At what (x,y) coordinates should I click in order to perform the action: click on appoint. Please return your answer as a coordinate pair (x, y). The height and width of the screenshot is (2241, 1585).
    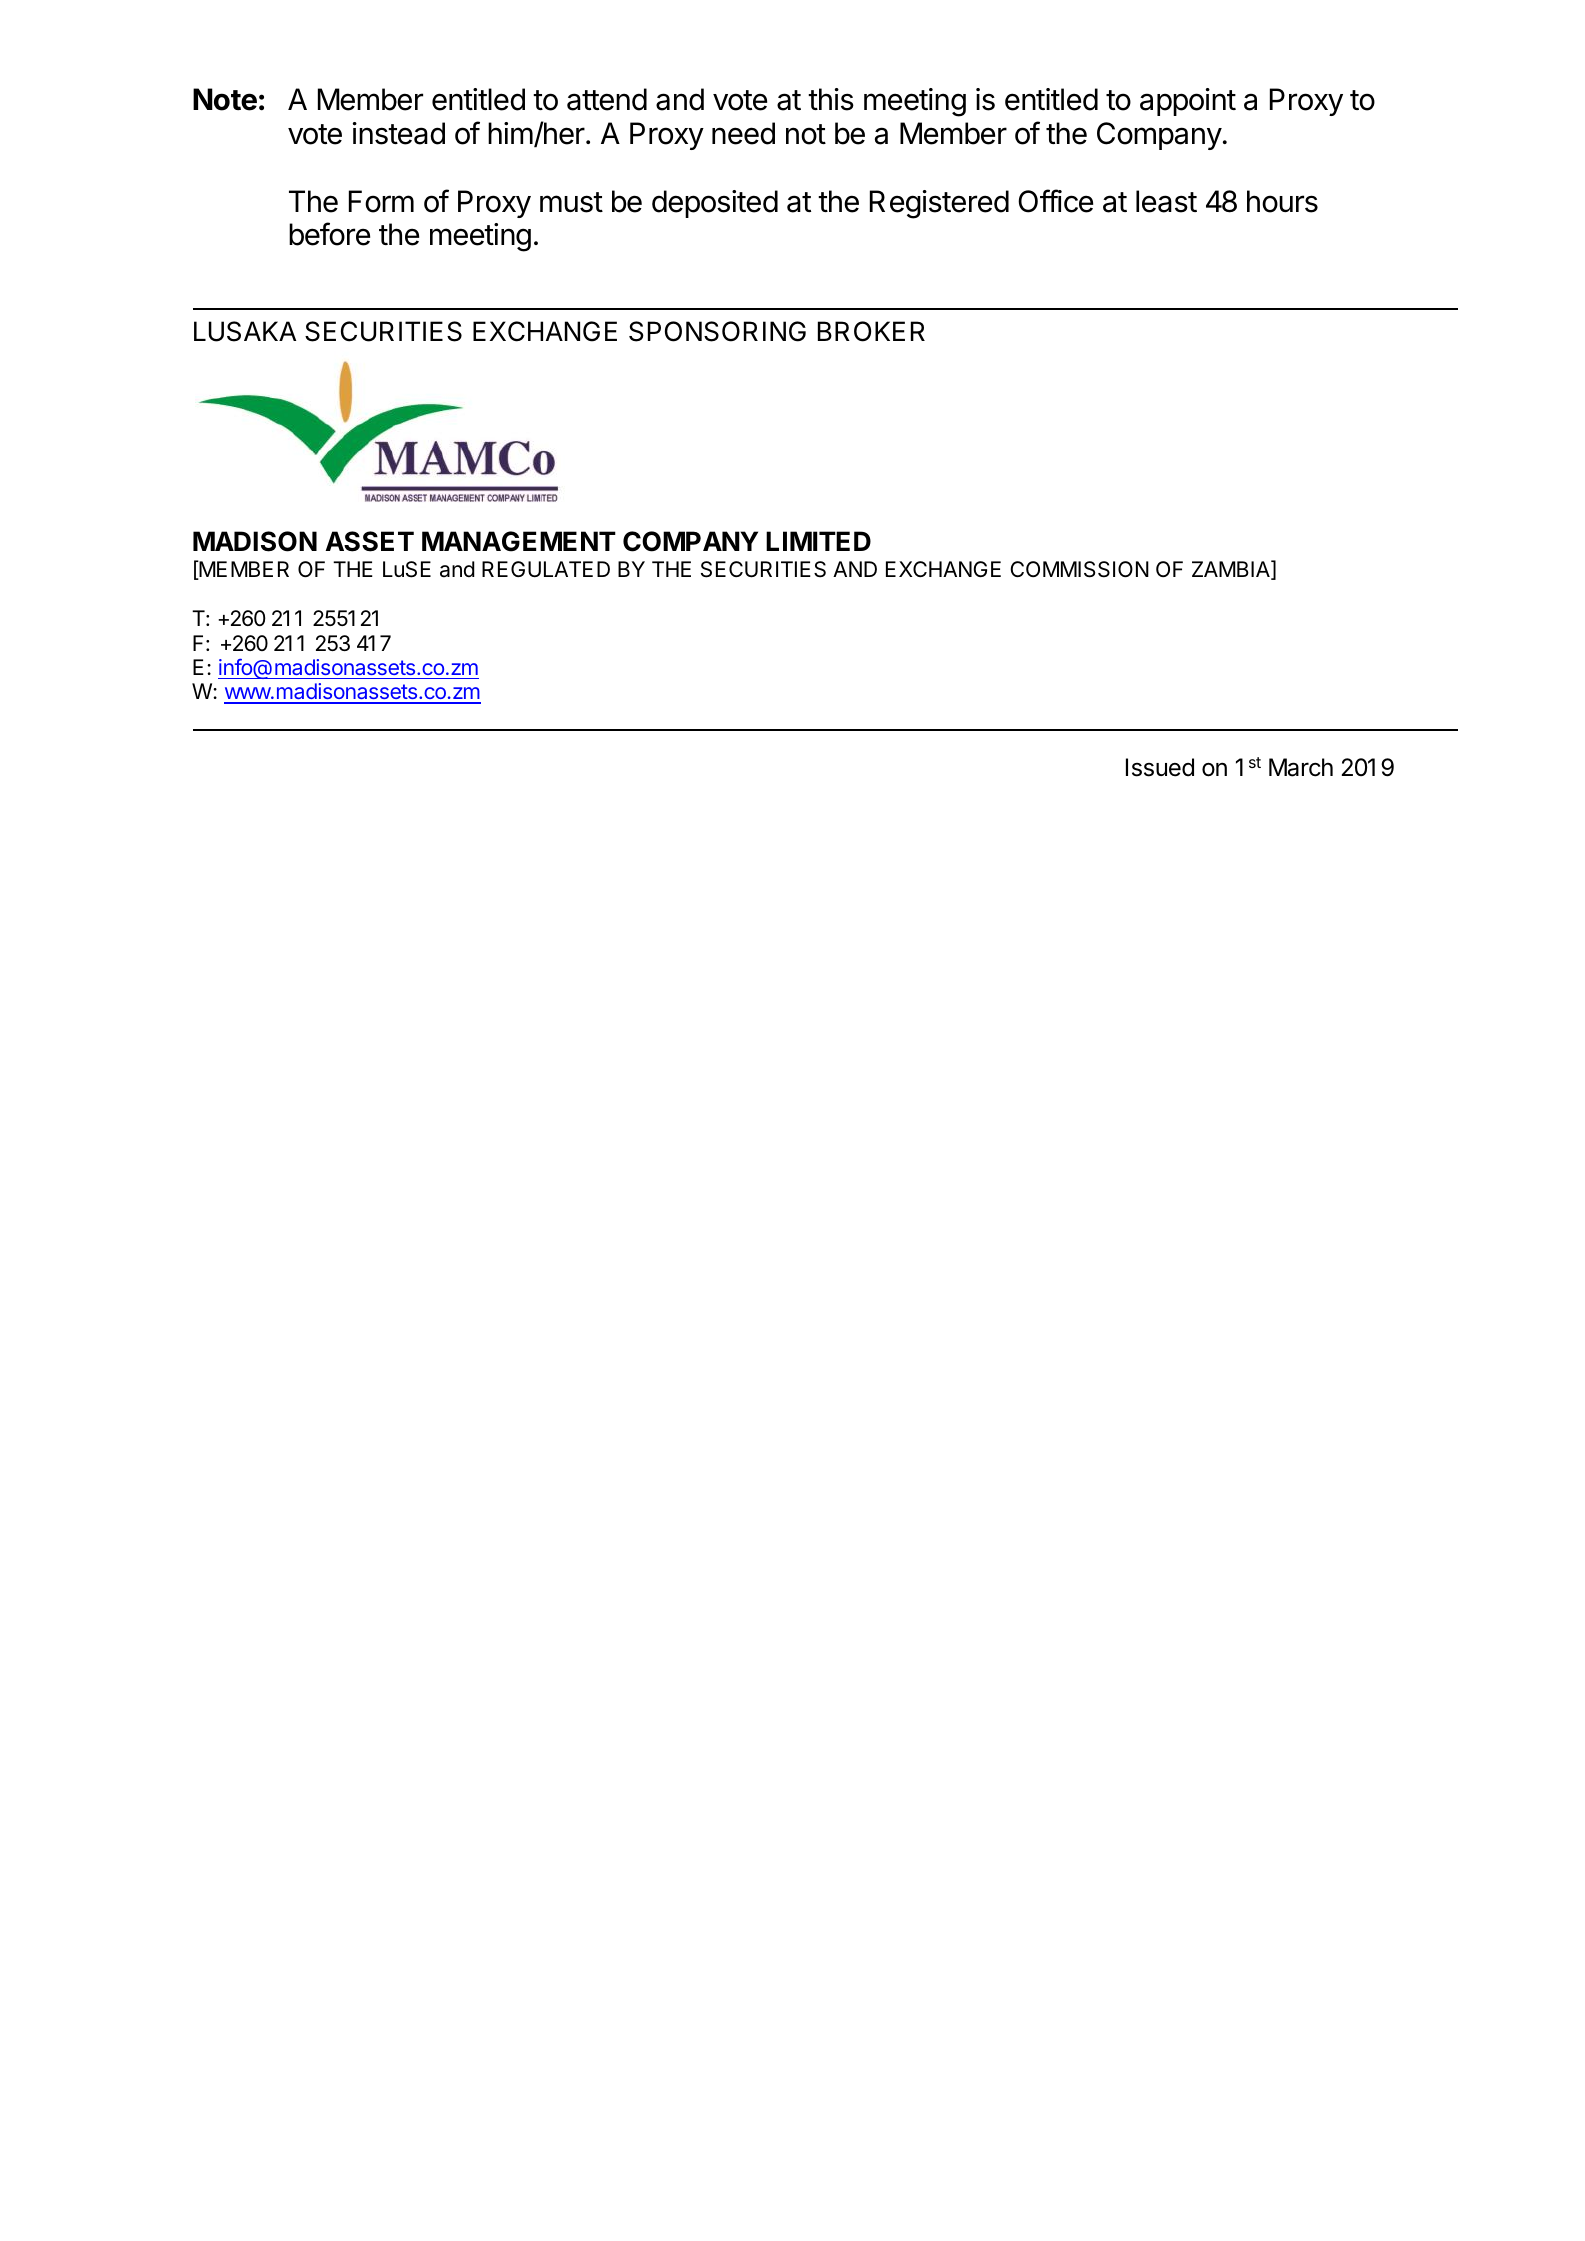
    Looking at the image, I should click on (1188, 102).
